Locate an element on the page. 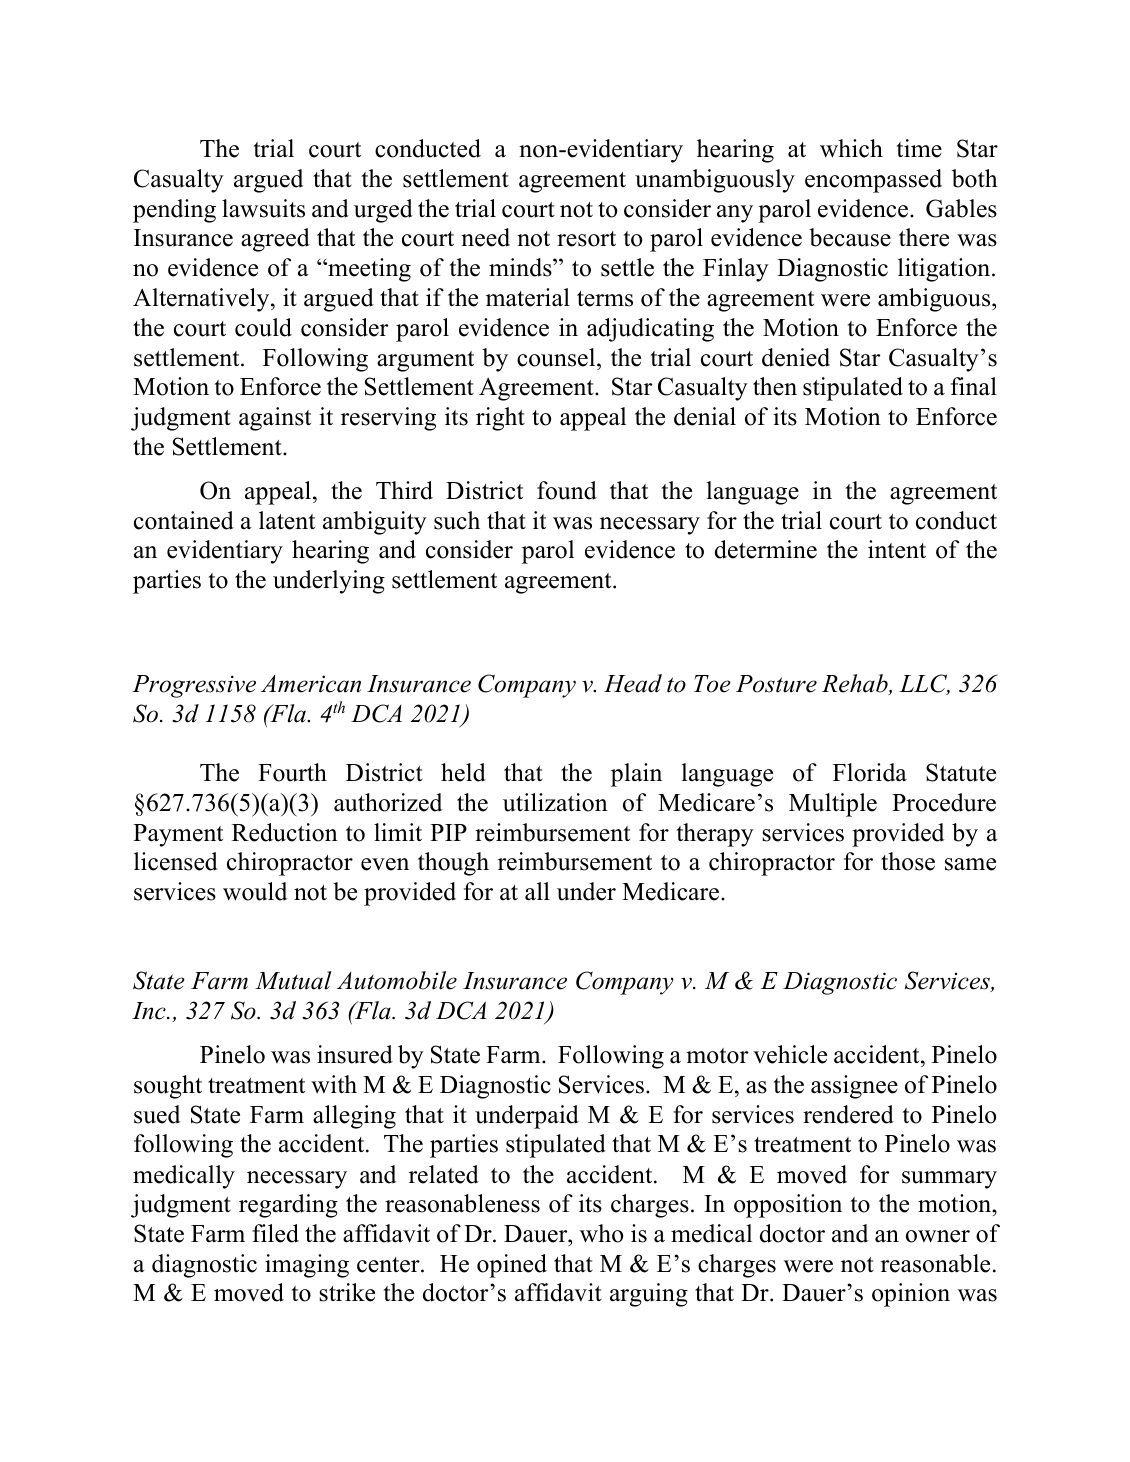  filed is located at coordinates (275, 1233).
